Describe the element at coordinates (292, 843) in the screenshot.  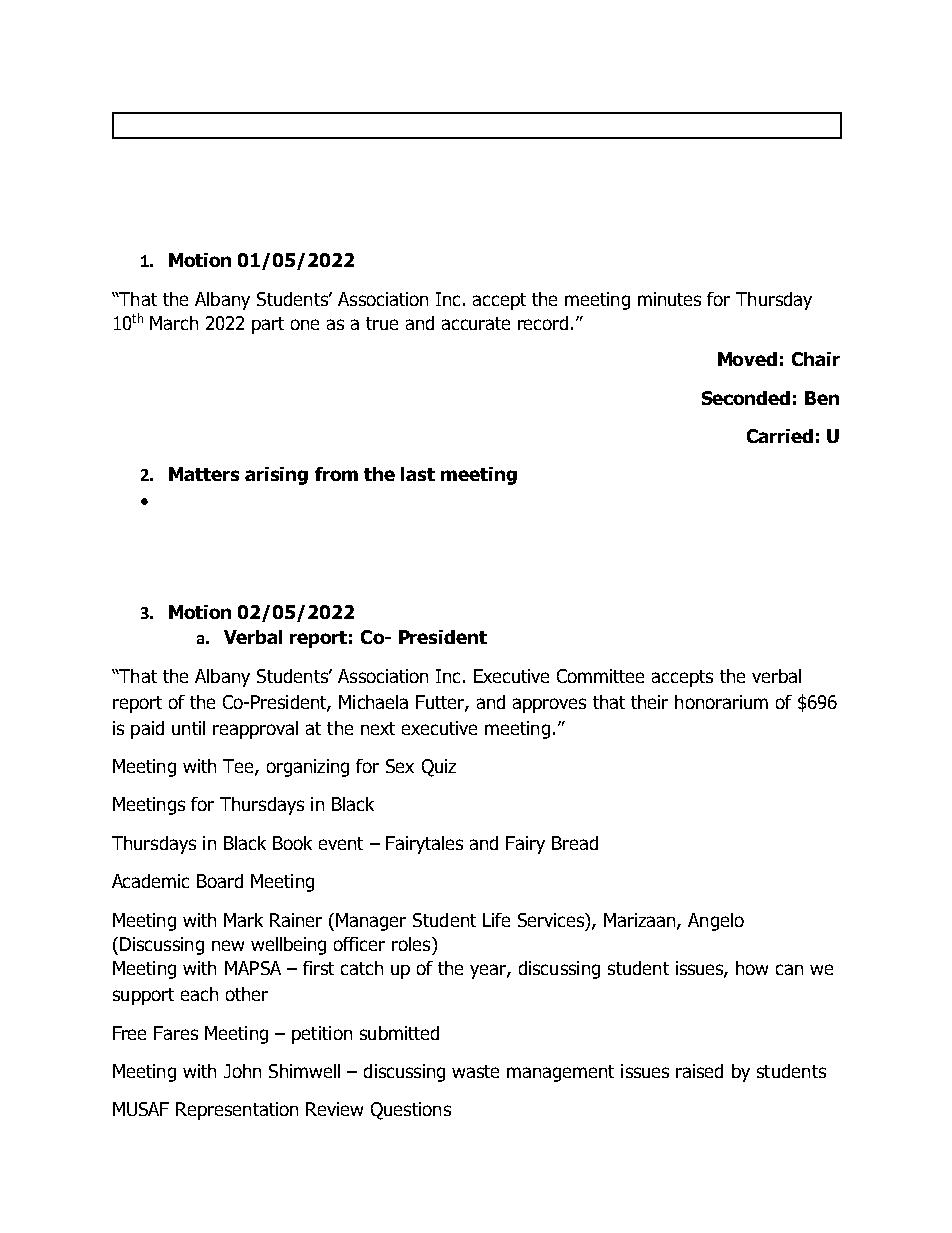
I see `Book` at that location.
